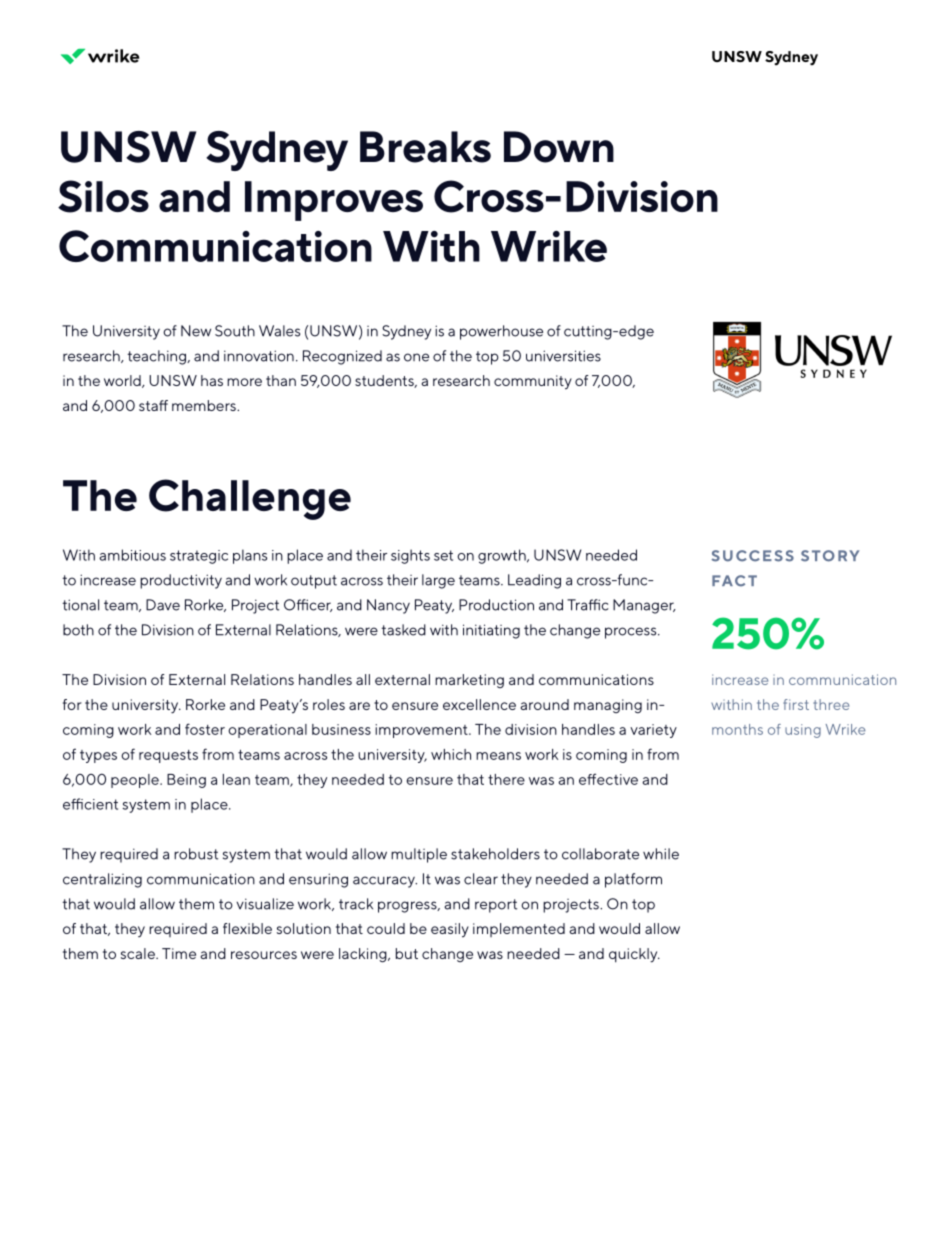 This image has width=952, height=1233. What do you see at coordinates (443, 555) in the image?
I see `set` at bounding box center [443, 555].
